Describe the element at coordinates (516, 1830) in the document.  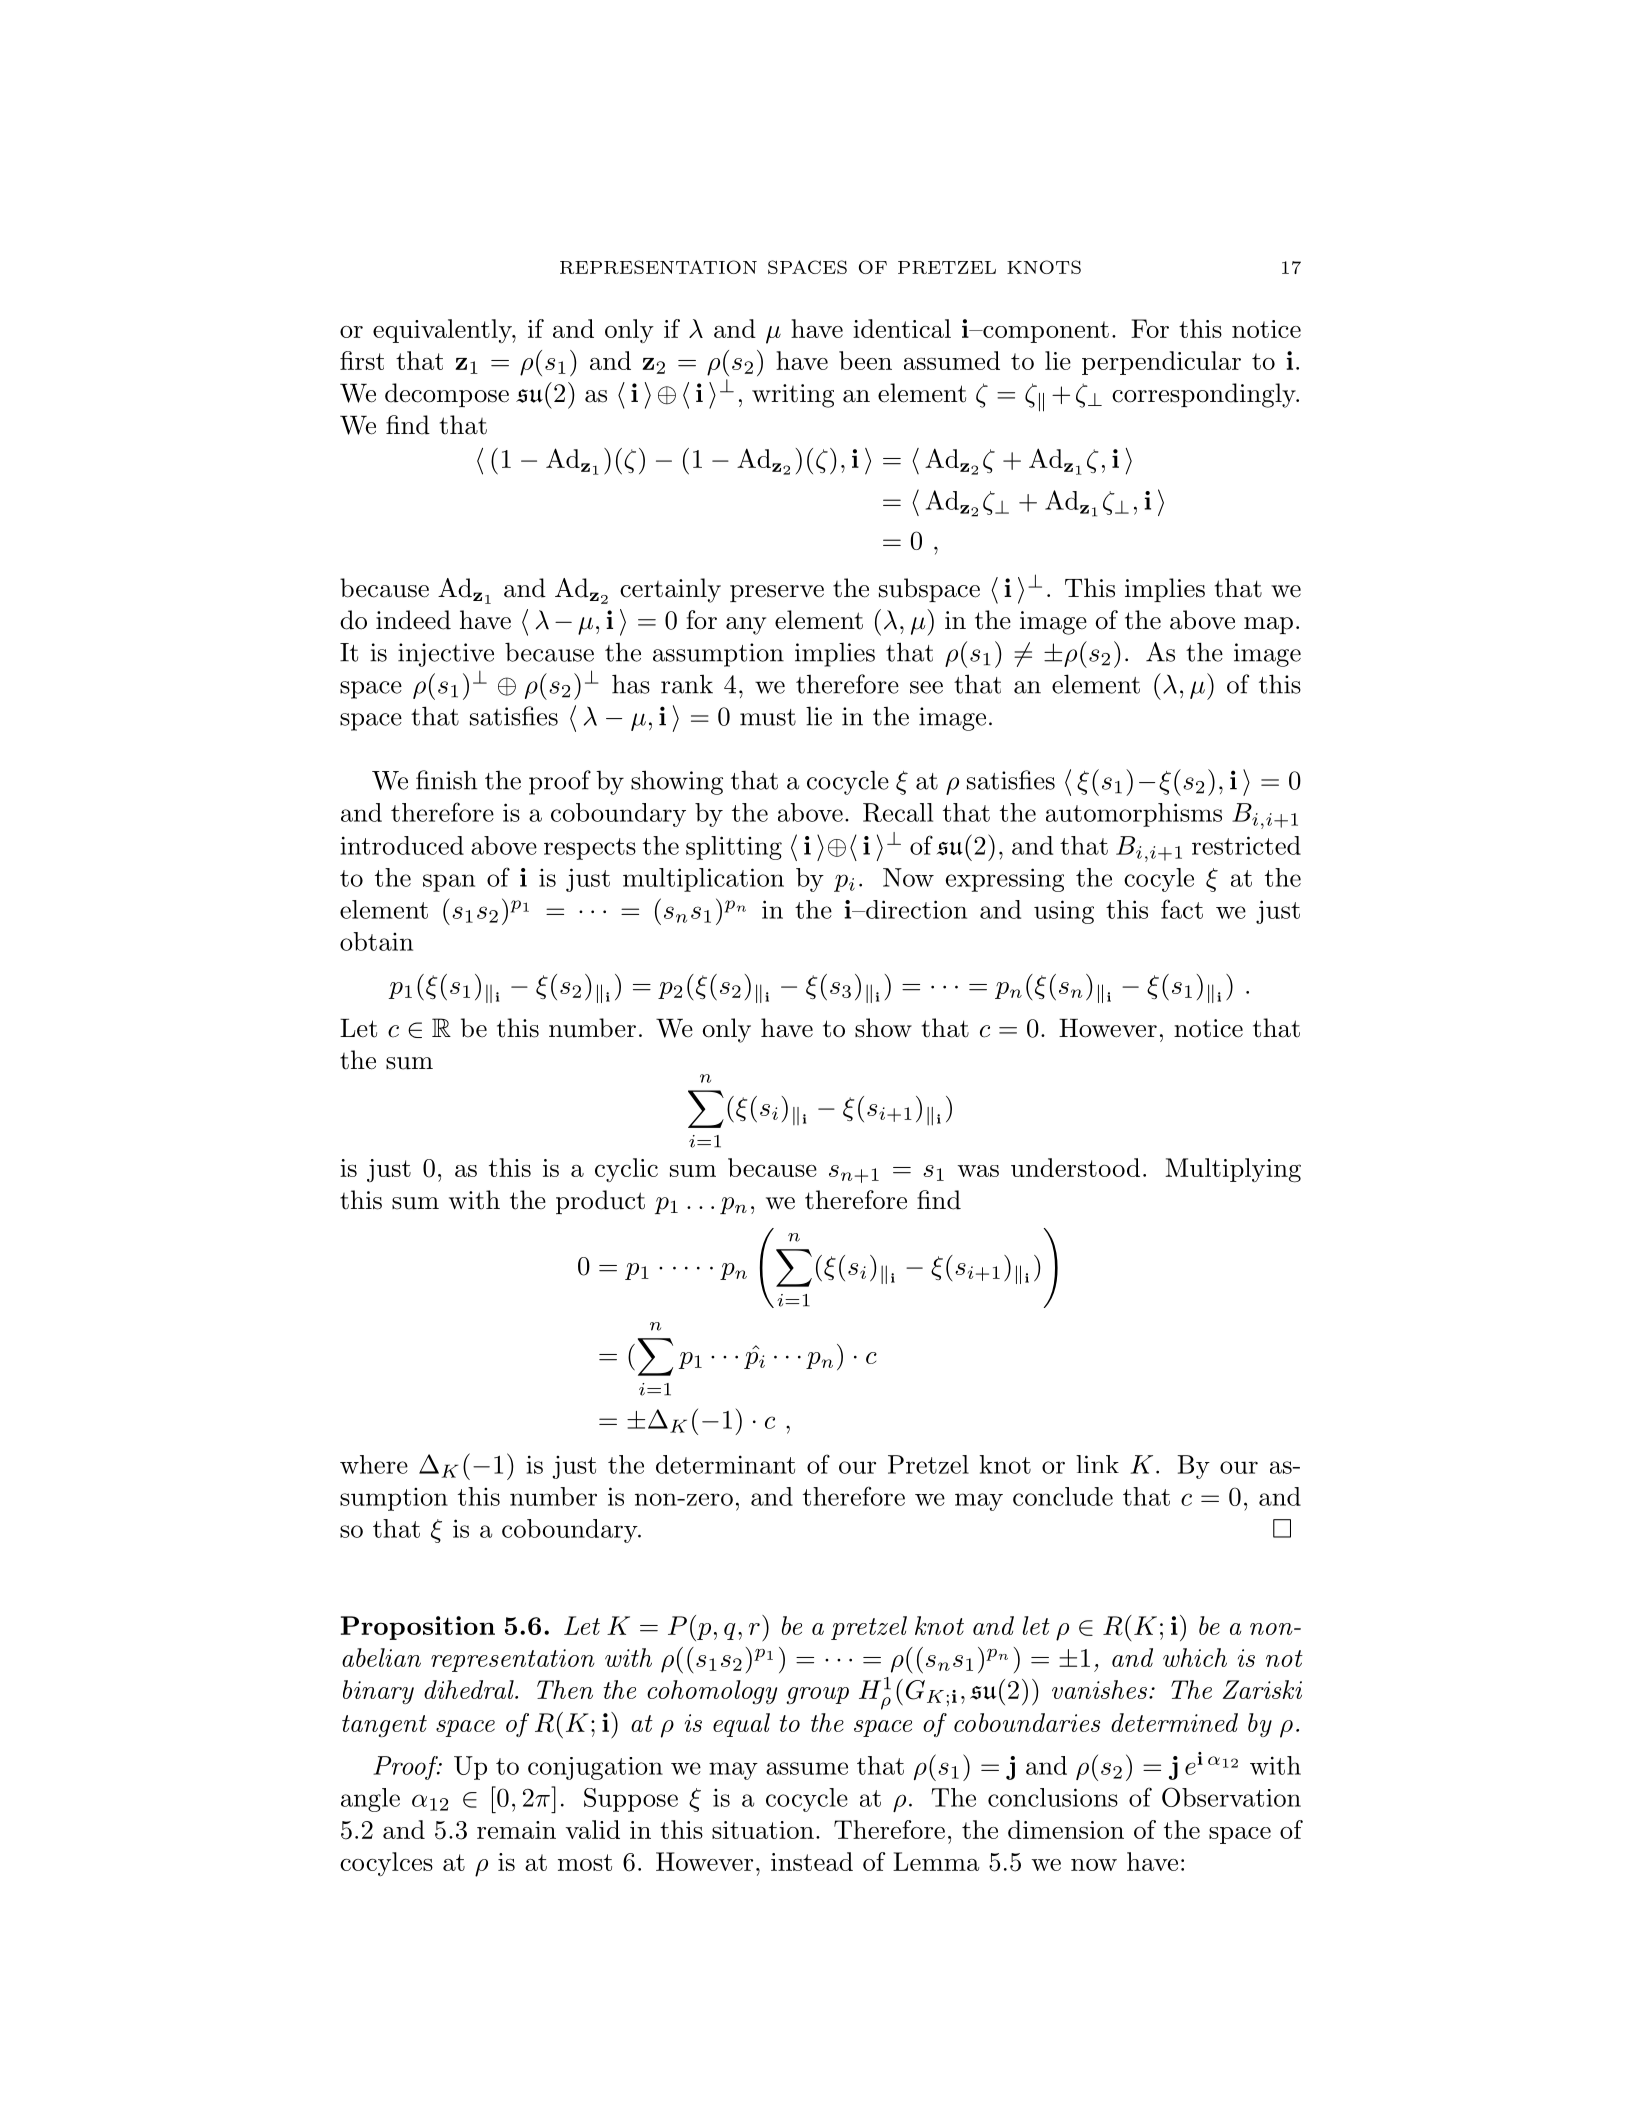
I see `remain` at that location.
